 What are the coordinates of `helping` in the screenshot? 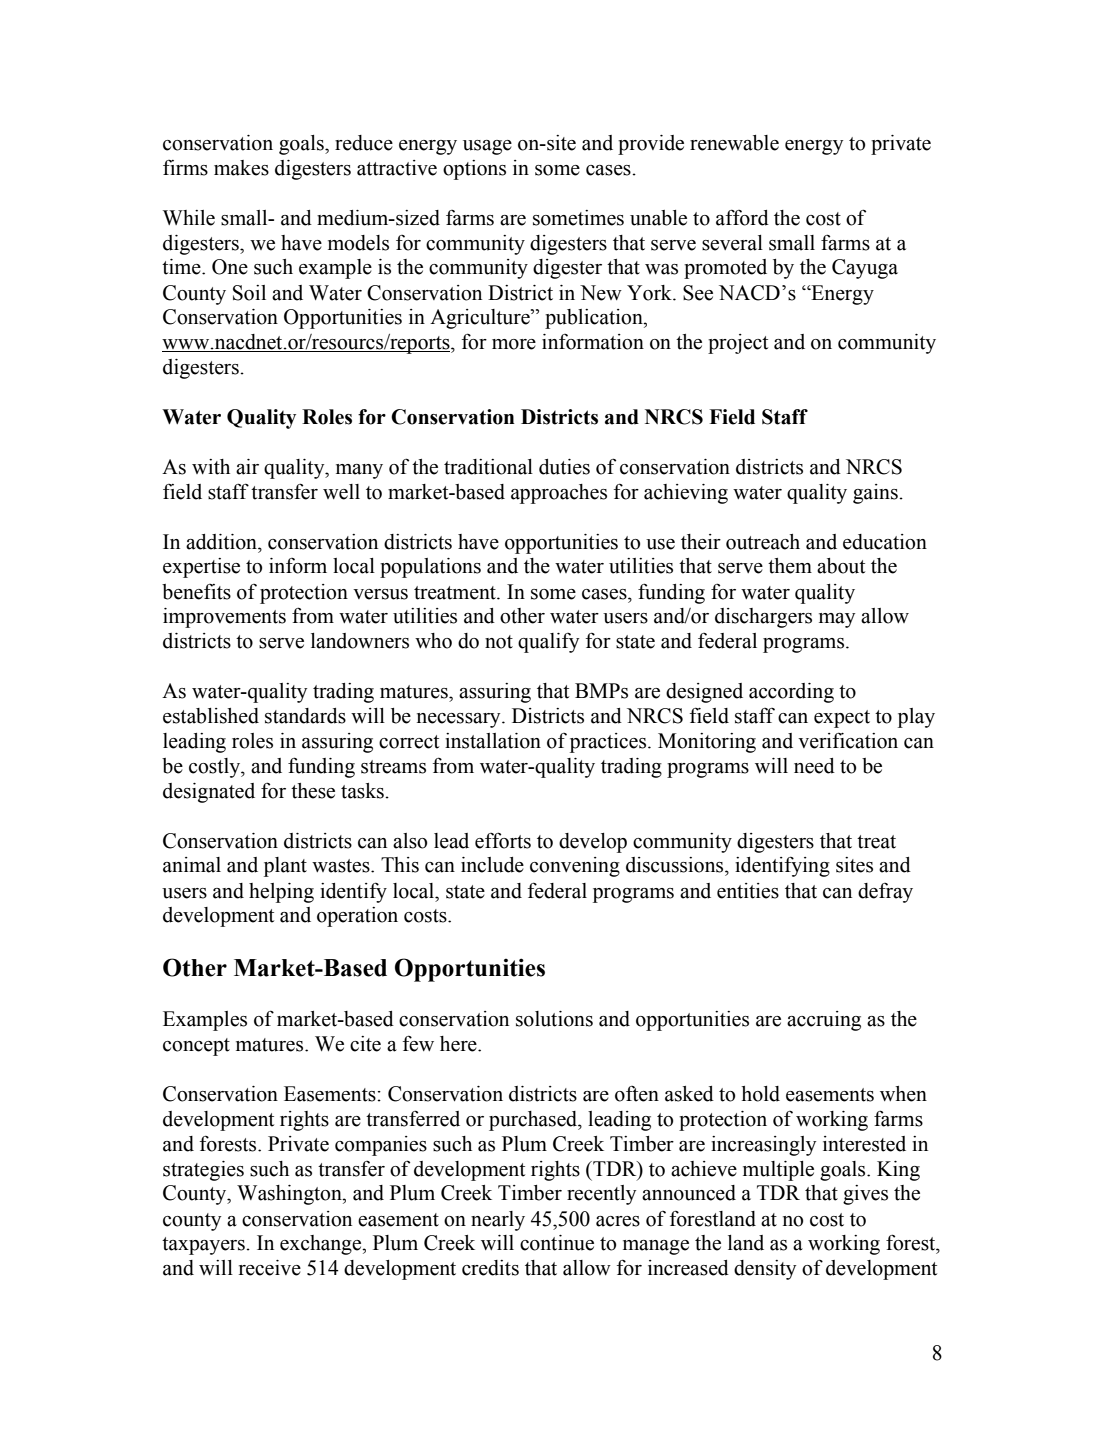 It's located at (281, 893).
